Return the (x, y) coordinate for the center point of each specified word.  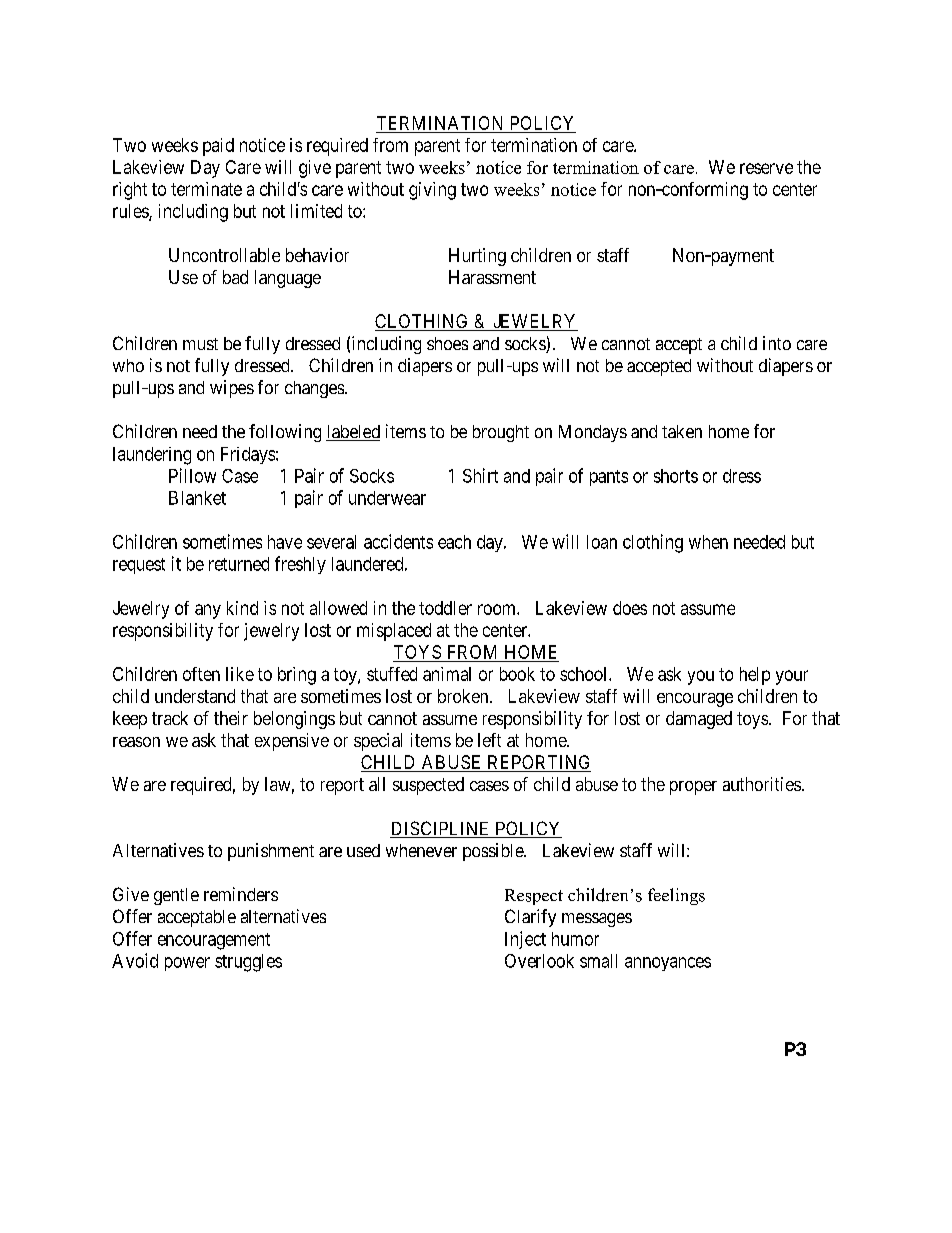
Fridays (248, 455)
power (187, 964)
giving (432, 191)
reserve (766, 168)
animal (447, 674)
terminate (206, 189)
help (755, 676)
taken (682, 431)
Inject (525, 940)
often (201, 674)
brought (501, 433)
